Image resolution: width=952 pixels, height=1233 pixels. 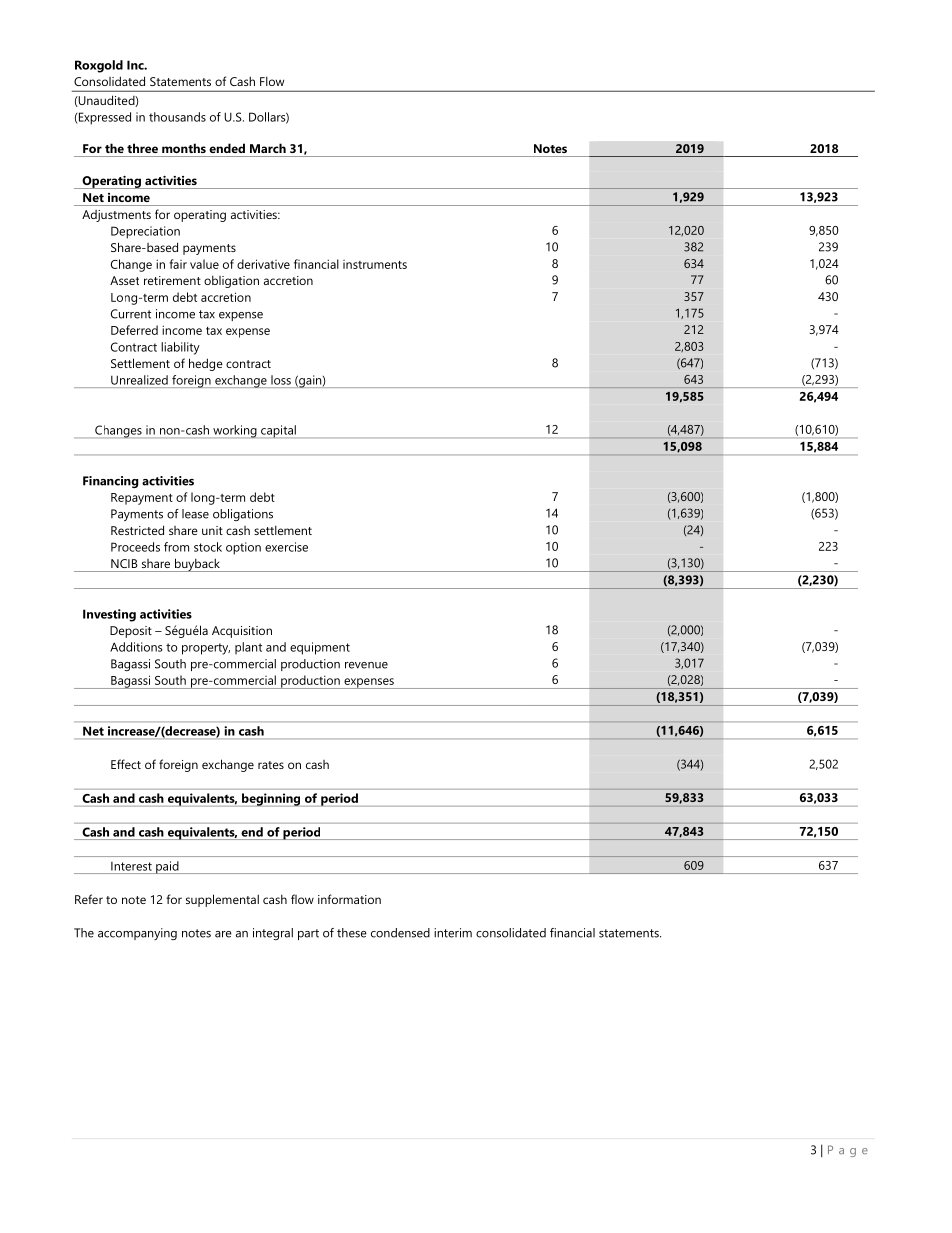 I want to click on capital, so click(x=278, y=431).
